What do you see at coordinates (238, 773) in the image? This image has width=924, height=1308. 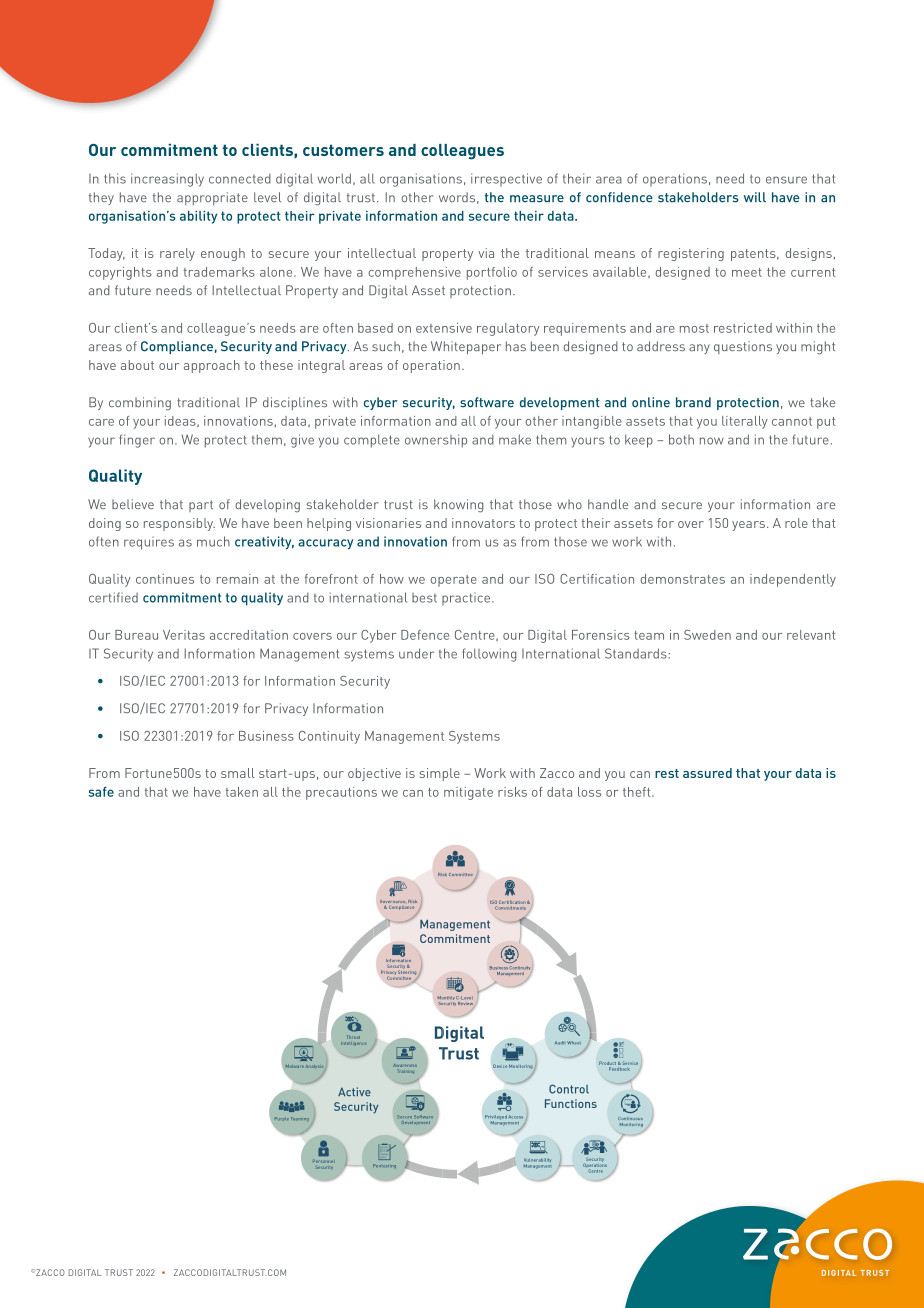 I see `small` at bounding box center [238, 773].
